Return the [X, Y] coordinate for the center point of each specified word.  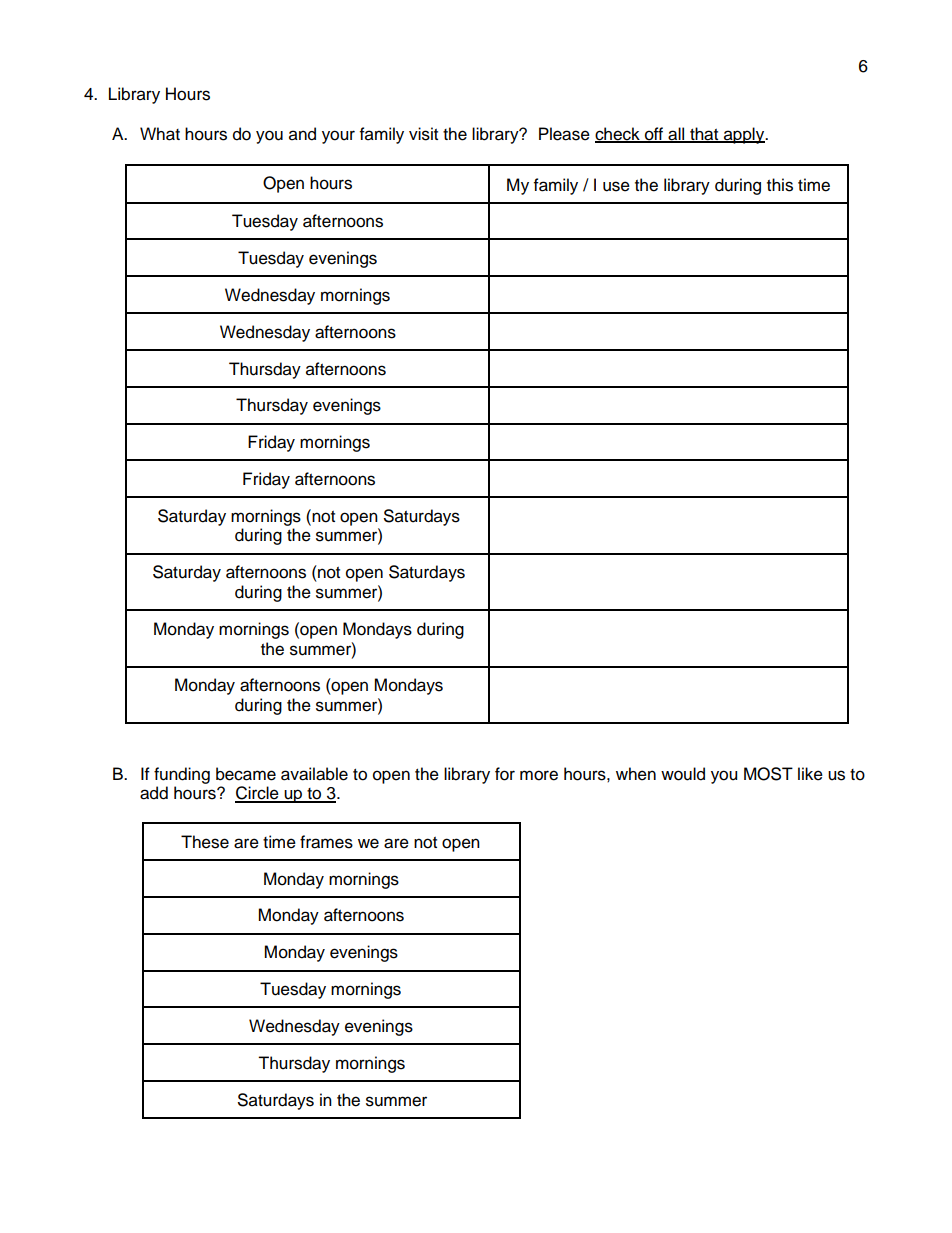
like [810, 774]
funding [182, 775]
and [302, 134]
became [246, 774]
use [616, 186]
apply [744, 135]
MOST [768, 774]
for [505, 774]
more [539, 775]
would [683, 774]
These [205, 842]
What [160, 134]
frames [326, 842]
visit [423, 134]
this [780, 185]
